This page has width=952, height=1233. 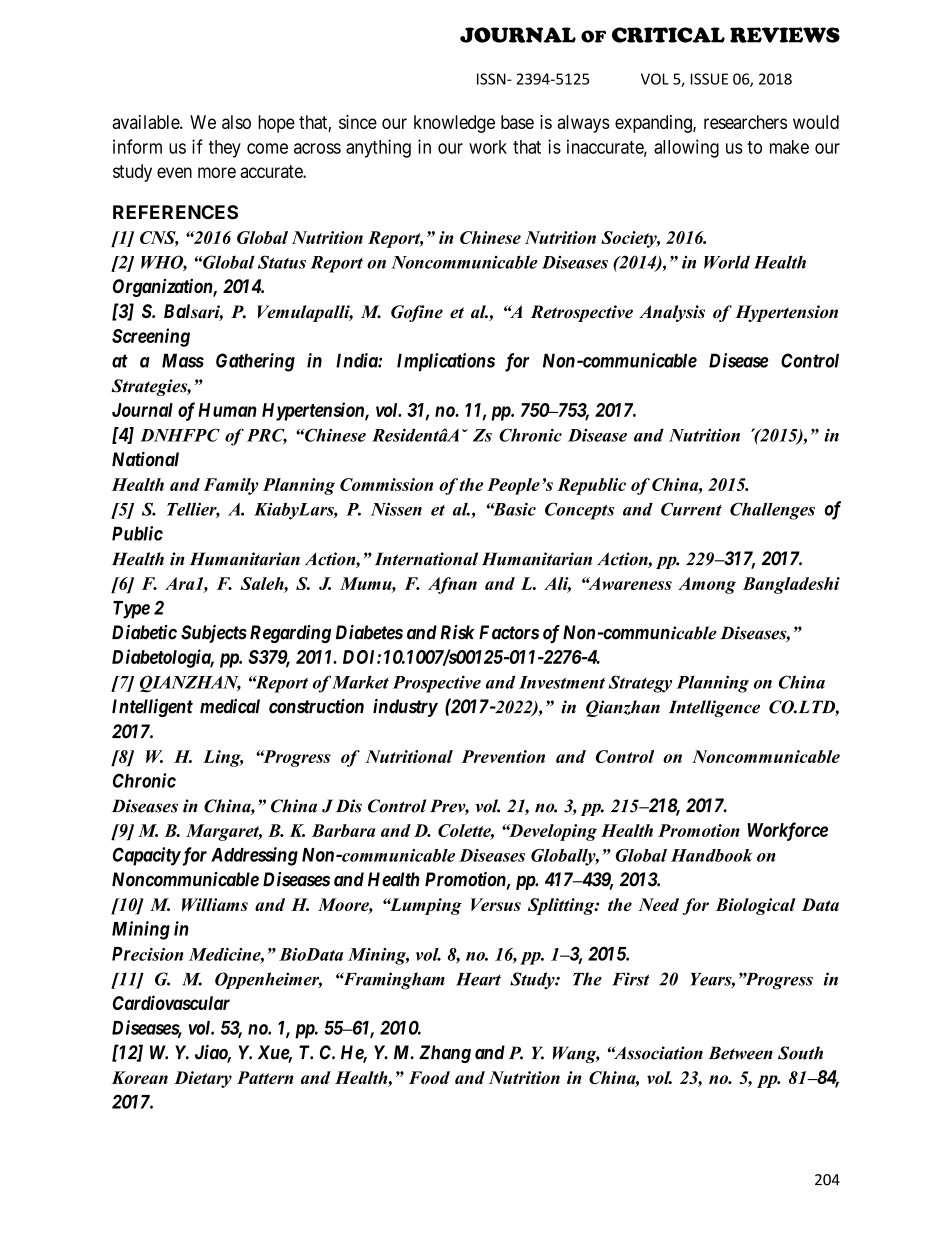 I want to click on Risk, so click(x=457, y=632).
